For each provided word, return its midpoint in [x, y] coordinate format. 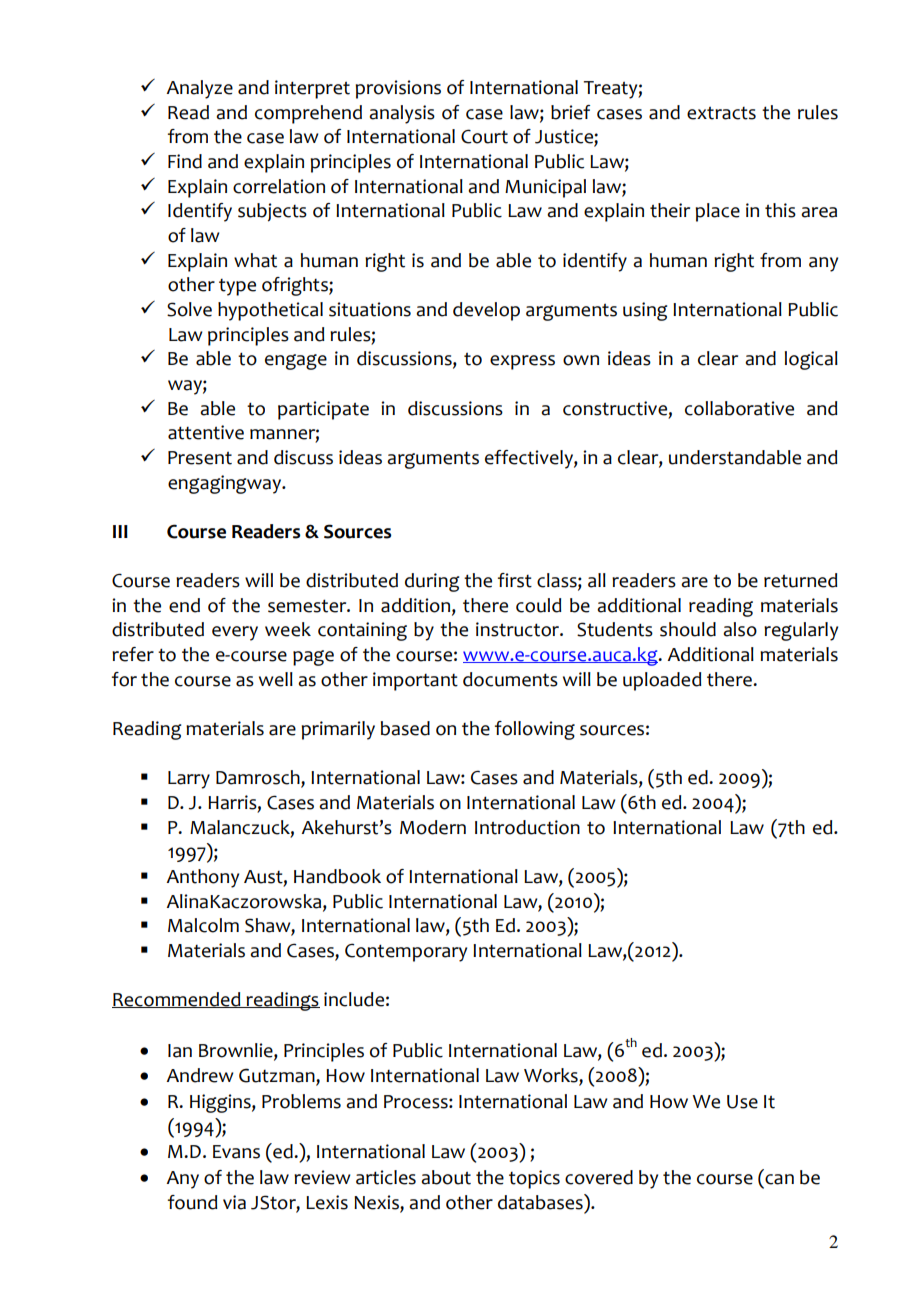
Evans [236, 1152]
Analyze [199, 89]
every [235, 633]
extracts [721, 113]
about [446, 1177]
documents [510, 679]
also [740, 629]
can [779, 1179]
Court [484, 136]
